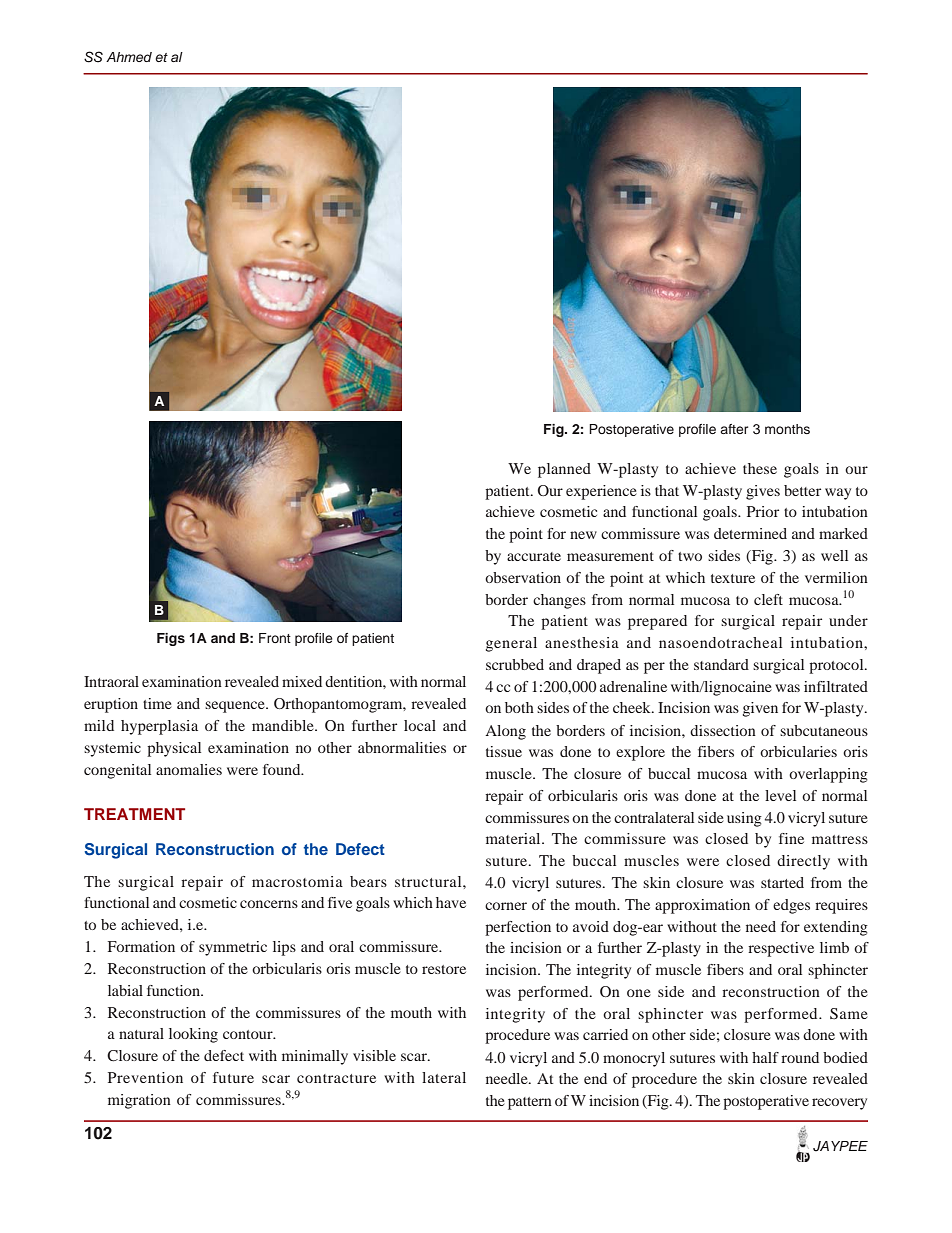 The image size is (952, 1233). What do you see at coordinates (530, 1103) in the screenshot?
I see `pattern` at bounding box center [530, 1103].
